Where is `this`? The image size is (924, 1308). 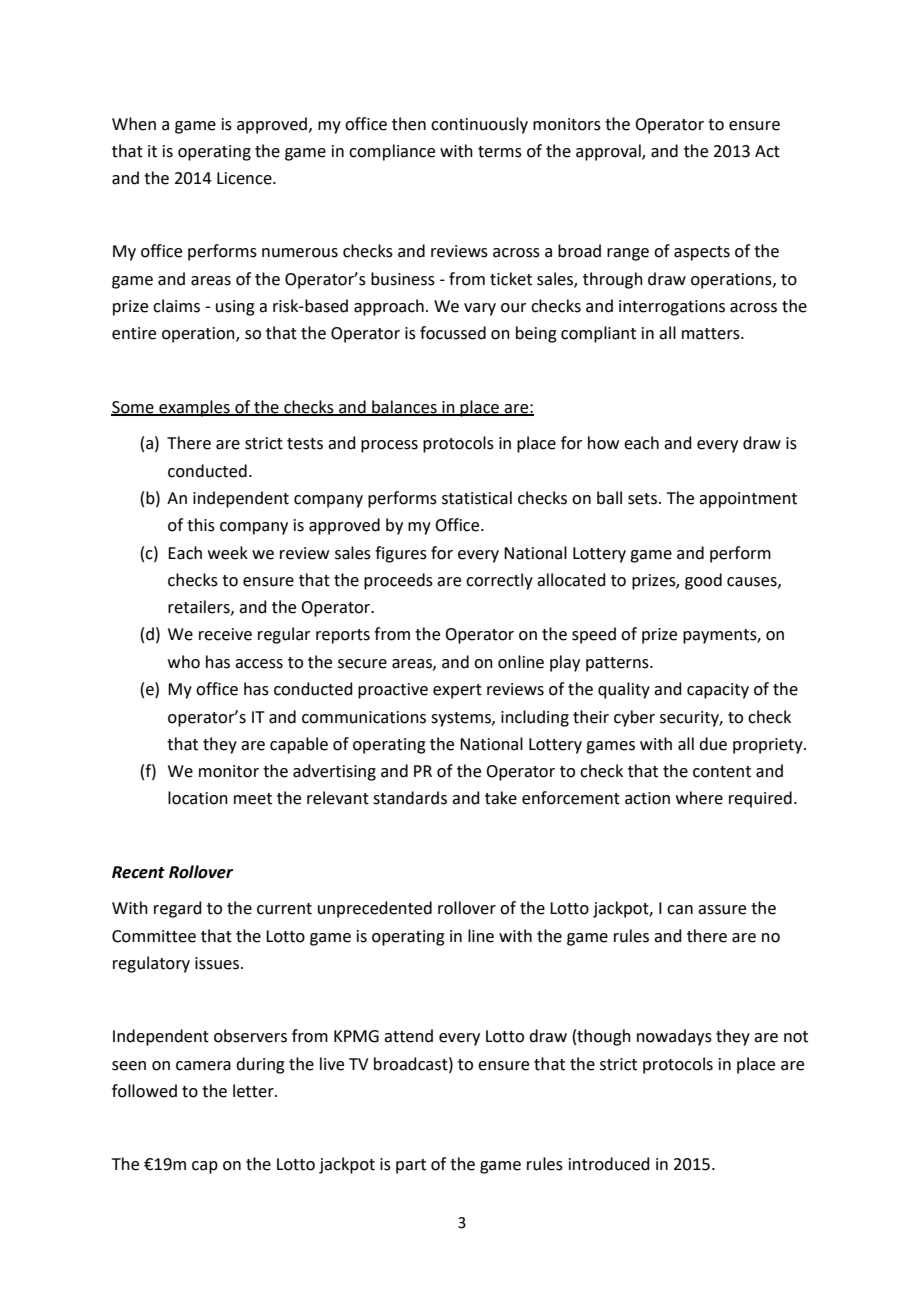
this is located at coordinates (201, 525).
